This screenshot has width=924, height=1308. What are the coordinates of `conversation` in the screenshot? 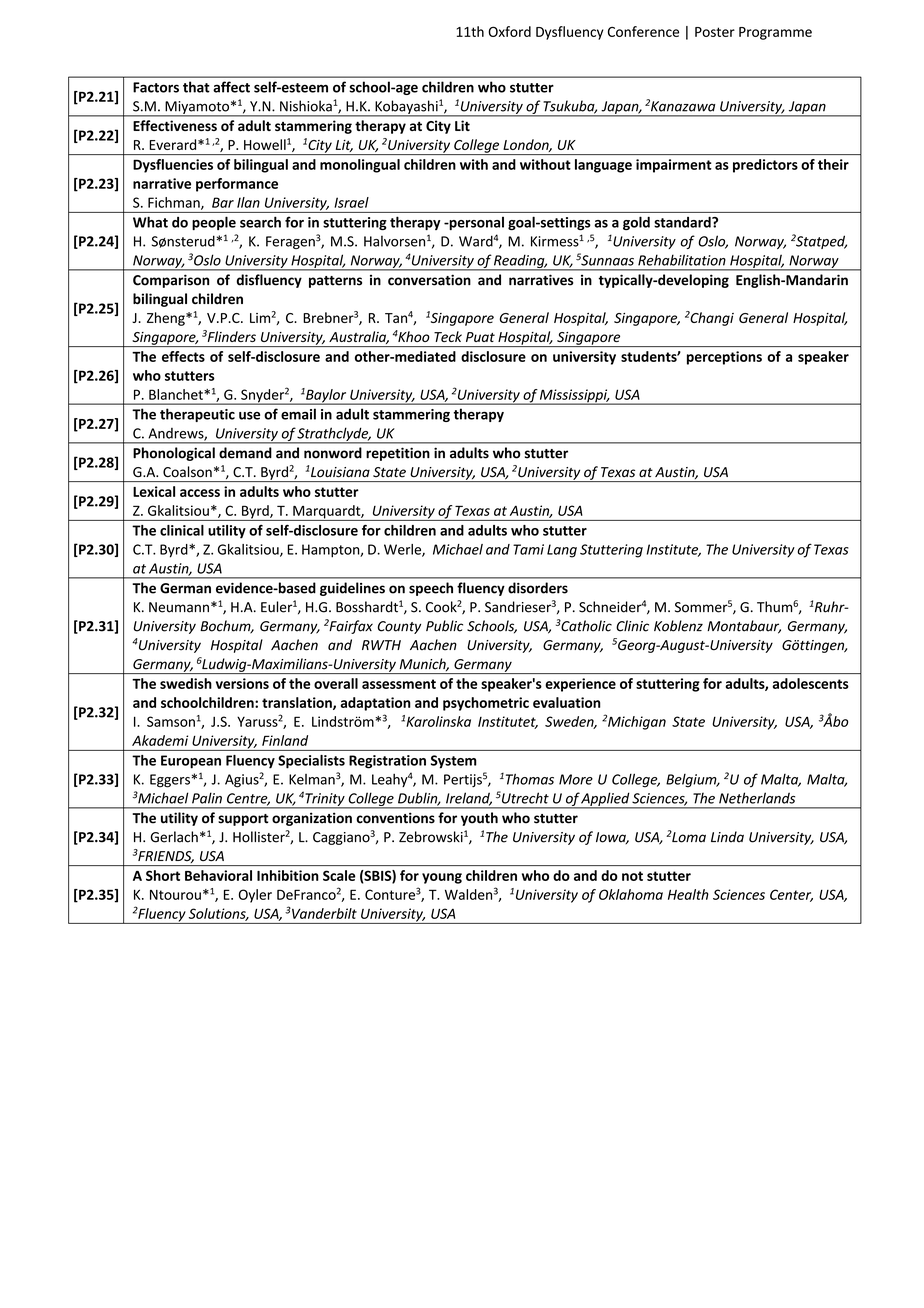 It's located at (429, 280).
